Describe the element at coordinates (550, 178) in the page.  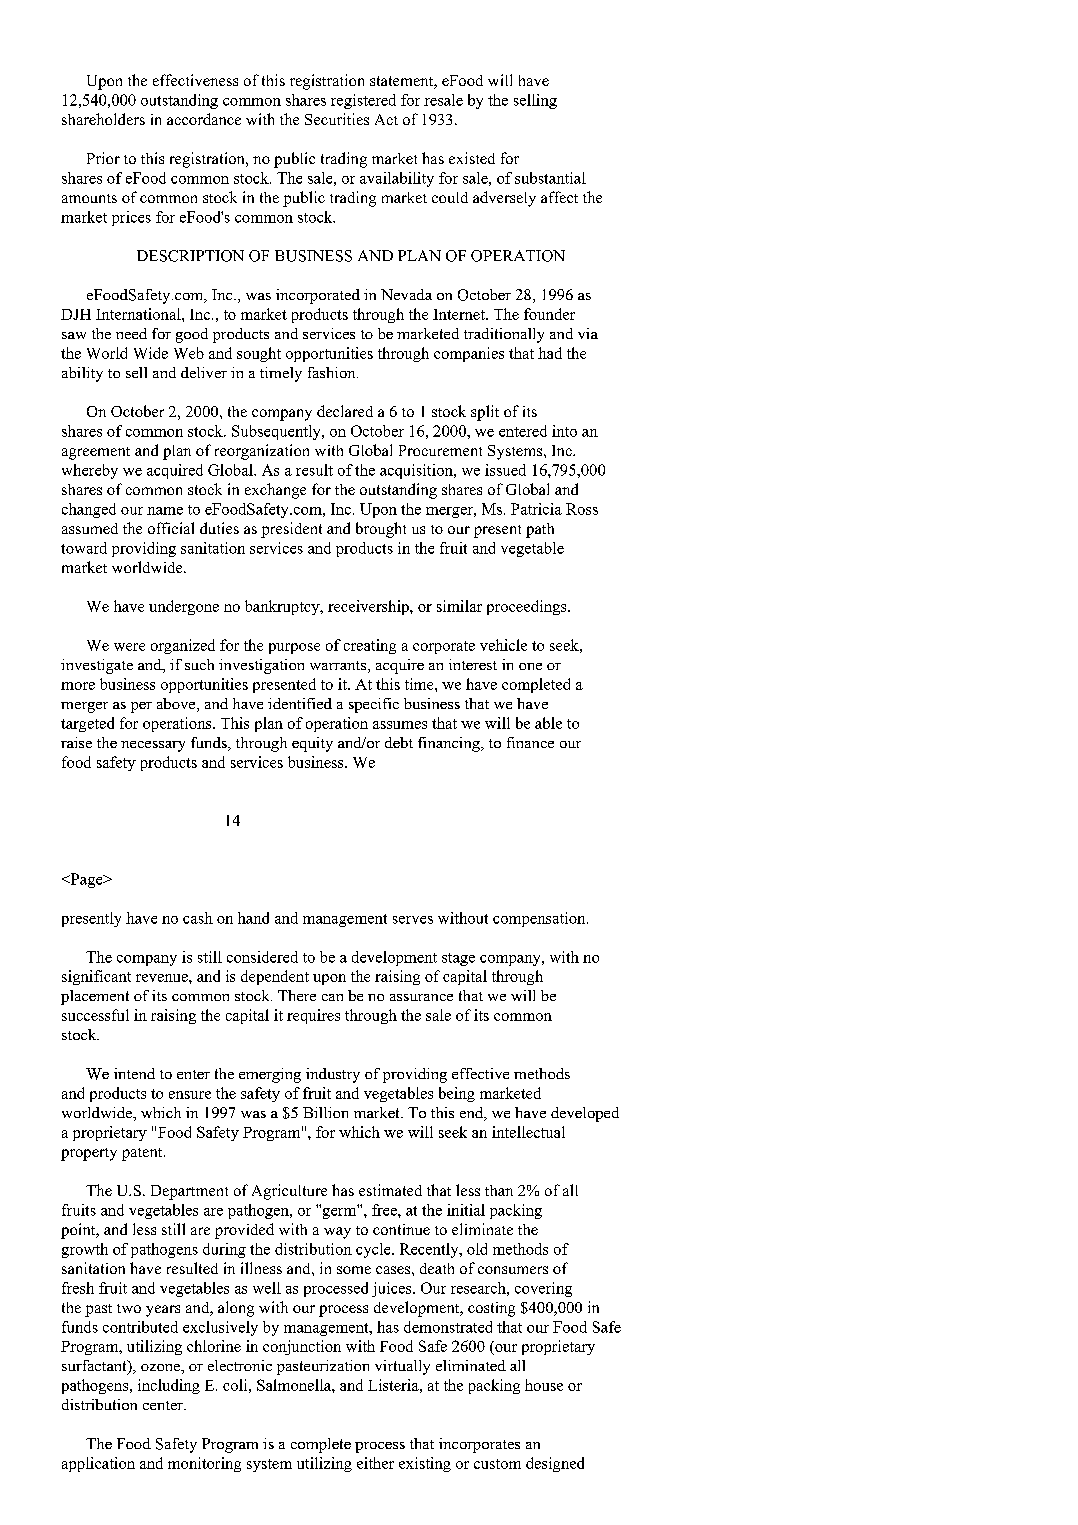
I see `substantial` at that location.
